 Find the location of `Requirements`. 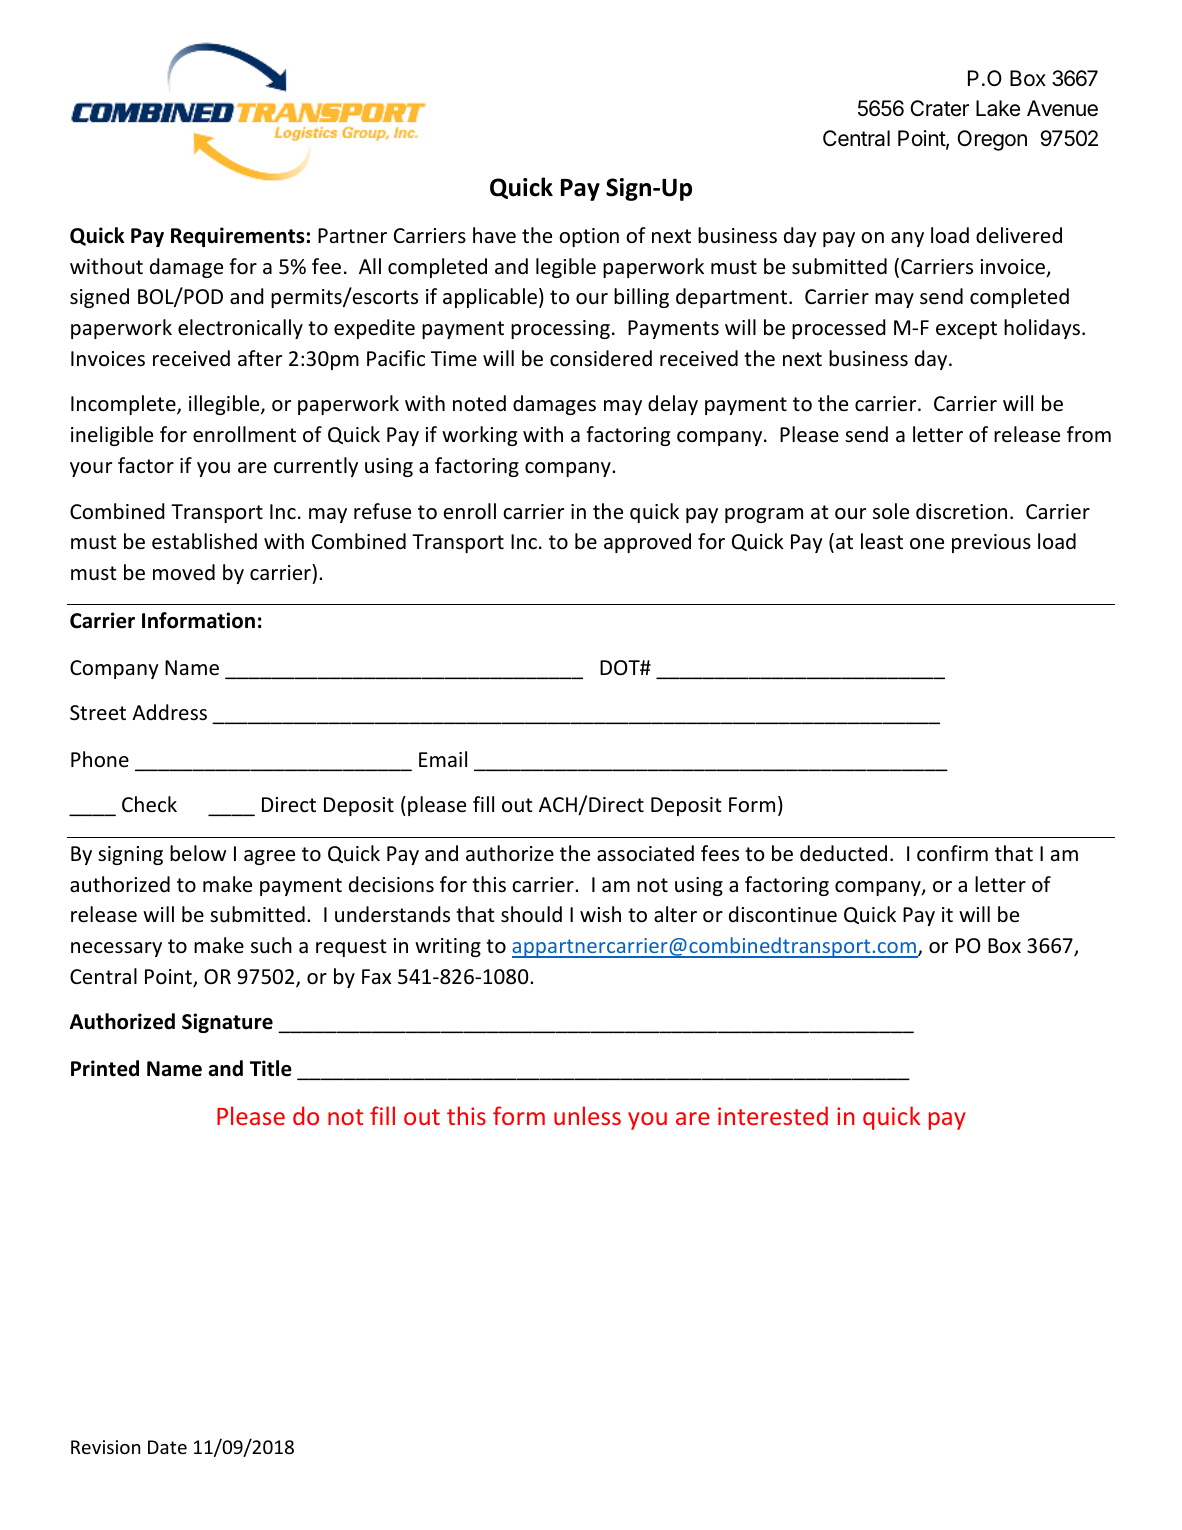

Requirements is located at coordinates (238, 237).
